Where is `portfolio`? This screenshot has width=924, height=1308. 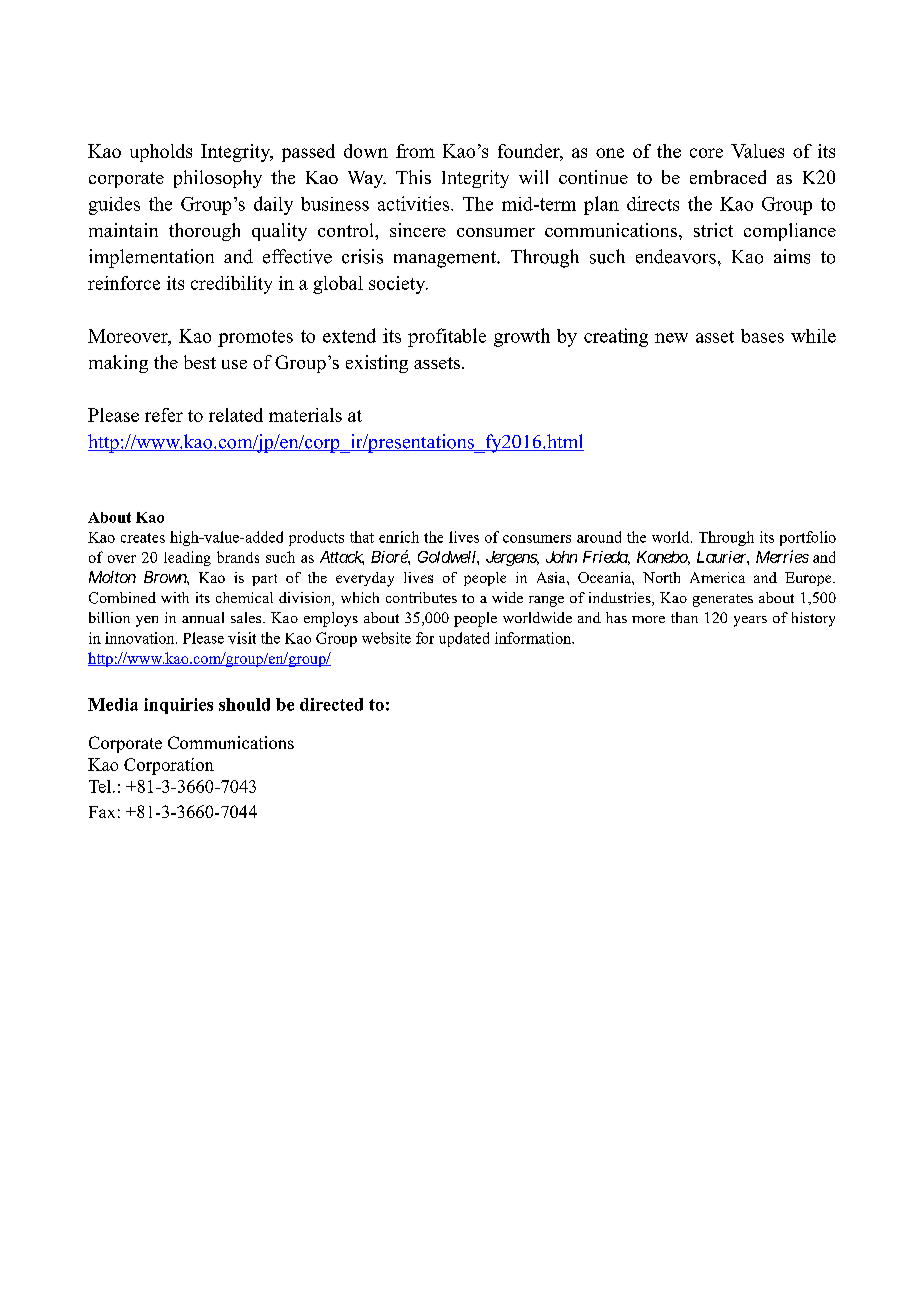 portfolio is located at coordinates (808, 538).
